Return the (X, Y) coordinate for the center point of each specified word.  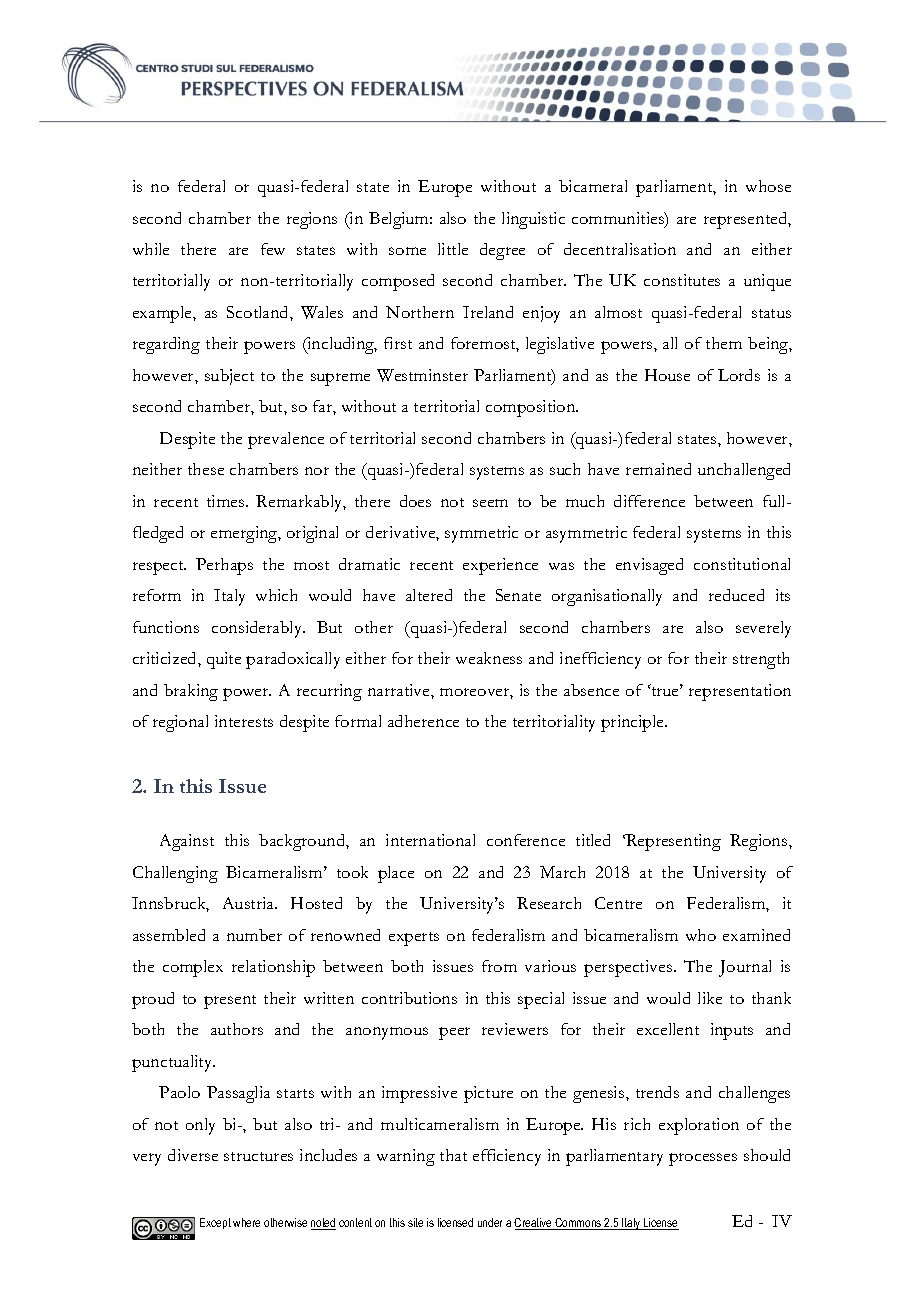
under (490, 1222)
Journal (745, 968)
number (254, 935)
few (273, 249)
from (499, 966)
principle (633, 723)
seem (490, 503)
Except (215, 1223)
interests (244, 721)
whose (768, 186)
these (206, 469)
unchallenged (744, 471)
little (453, 249)
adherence (423, 721)
